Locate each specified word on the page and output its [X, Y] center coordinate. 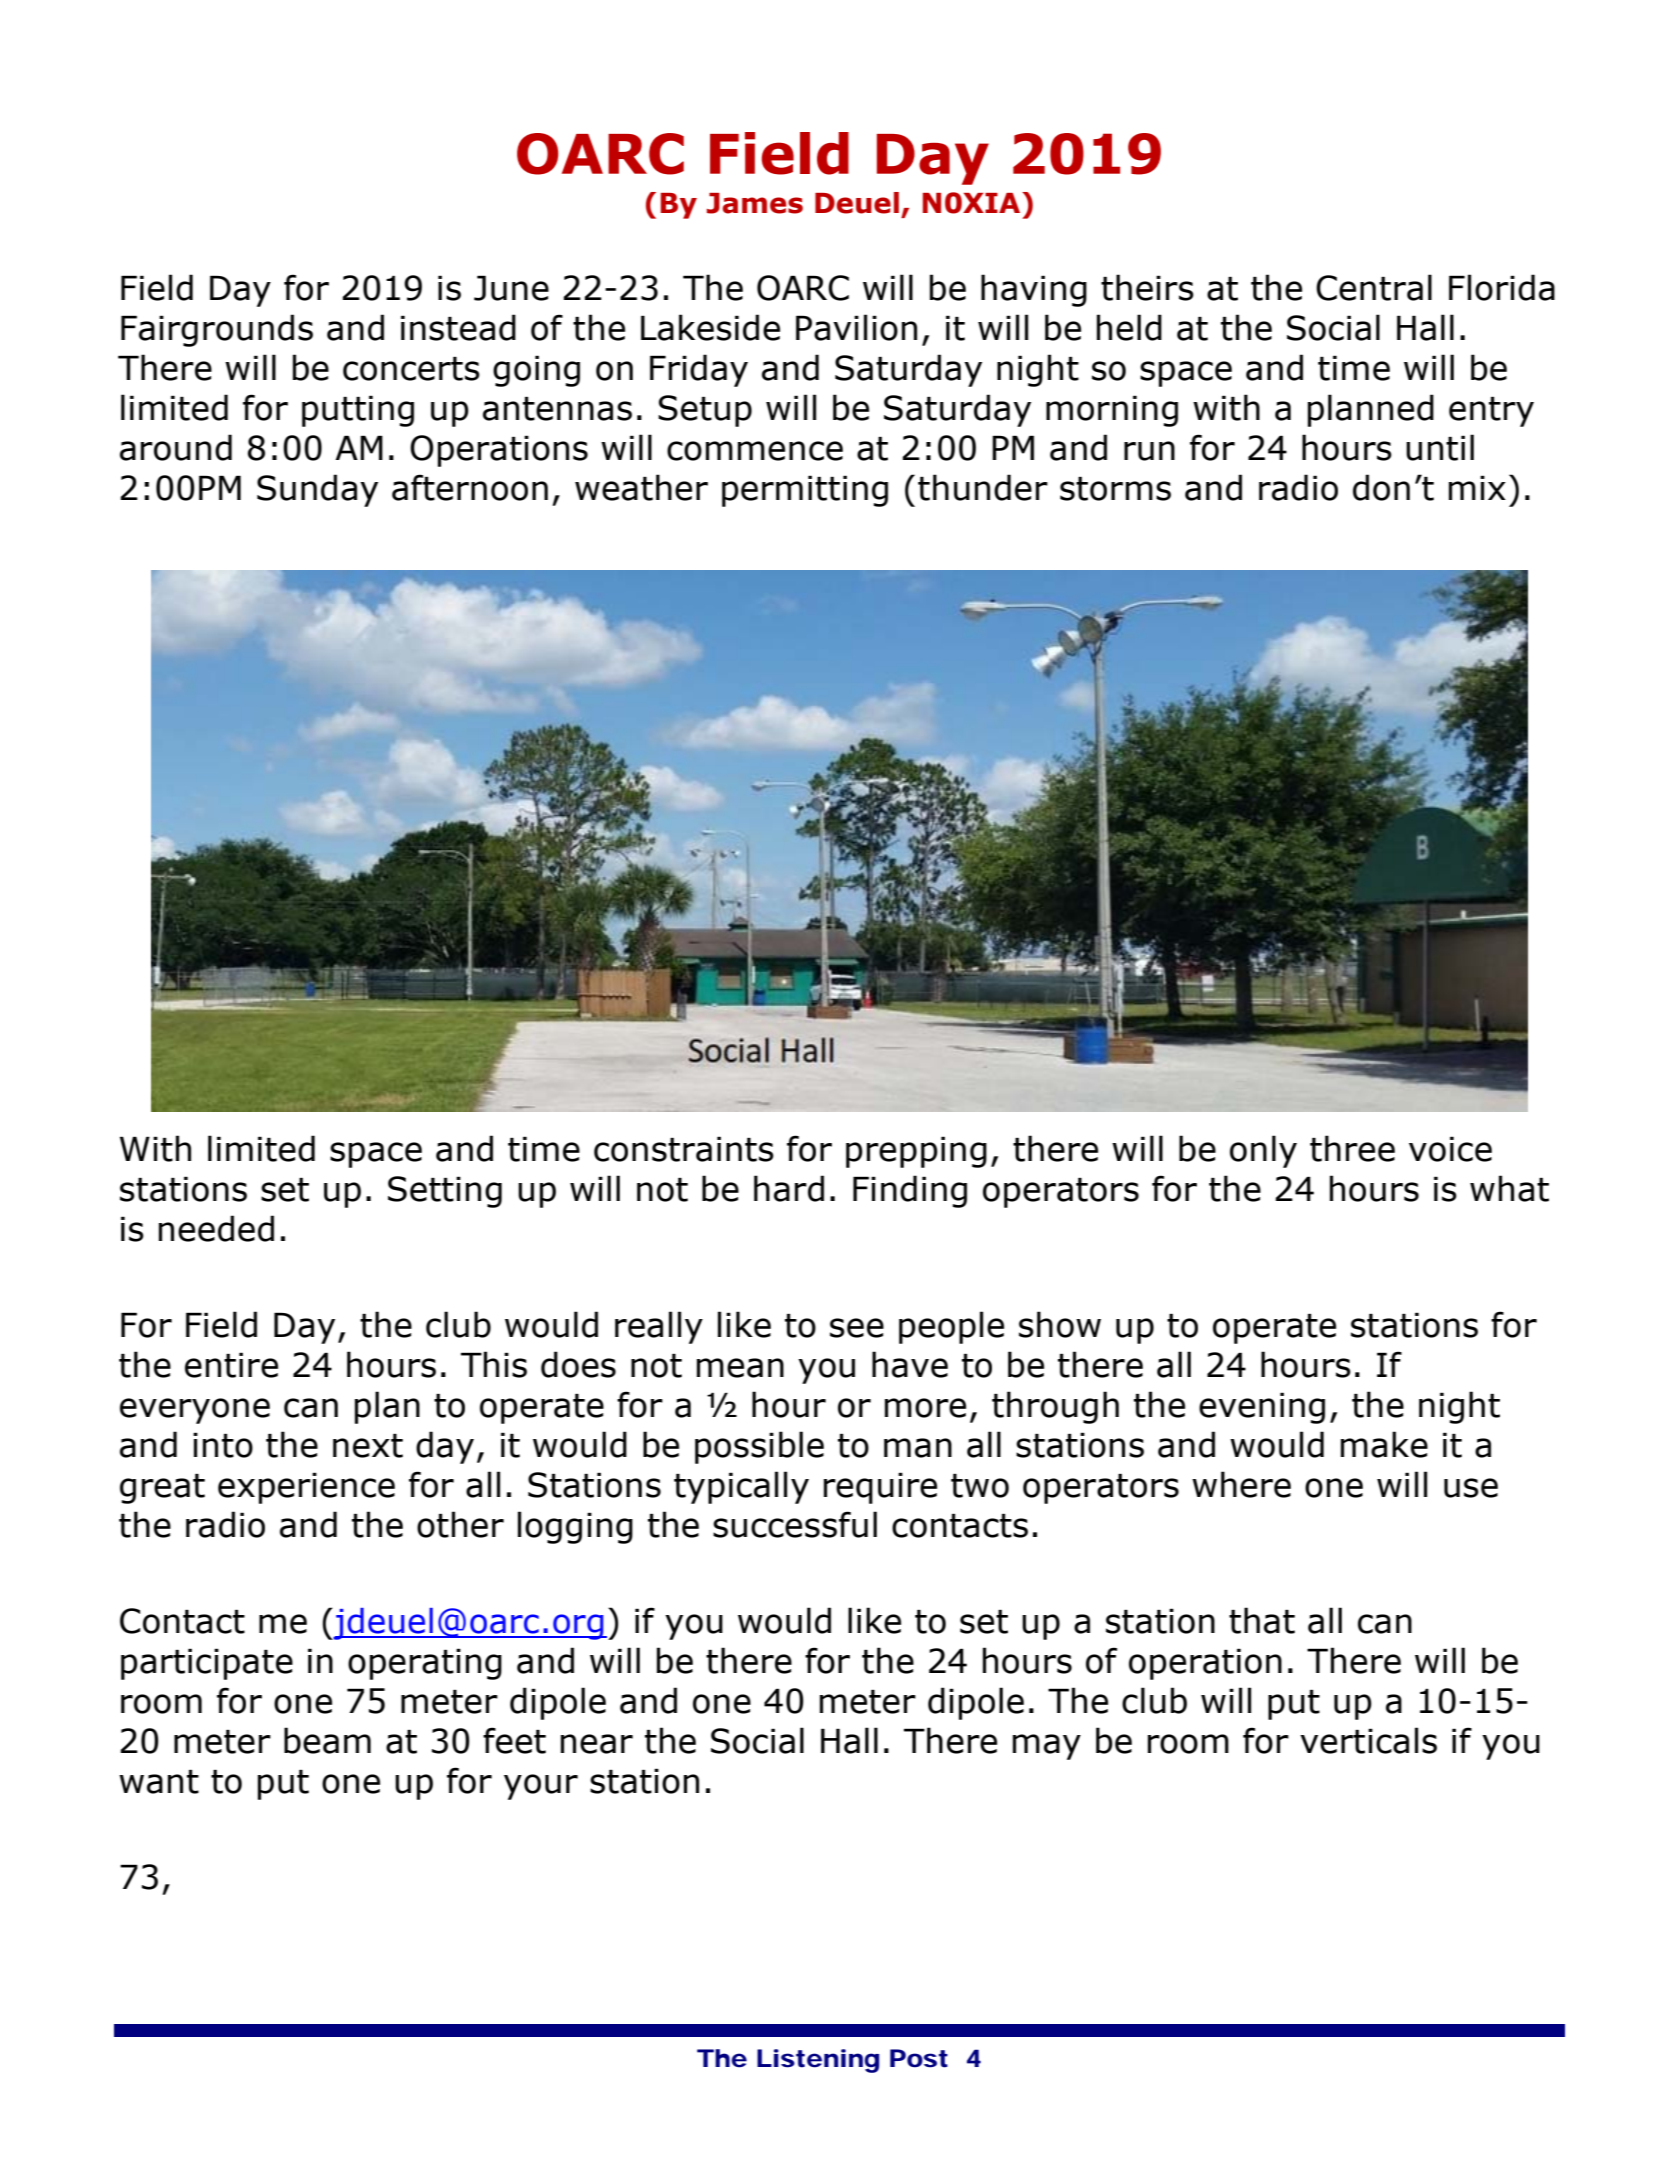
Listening [818, 2061]
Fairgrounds [217, 330]
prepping [916, 1152]
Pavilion [856, 327]
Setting [445, 1192]
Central [1374, 287]
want [159, 1782]
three [1352, 1148]
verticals [1368, 1740]
